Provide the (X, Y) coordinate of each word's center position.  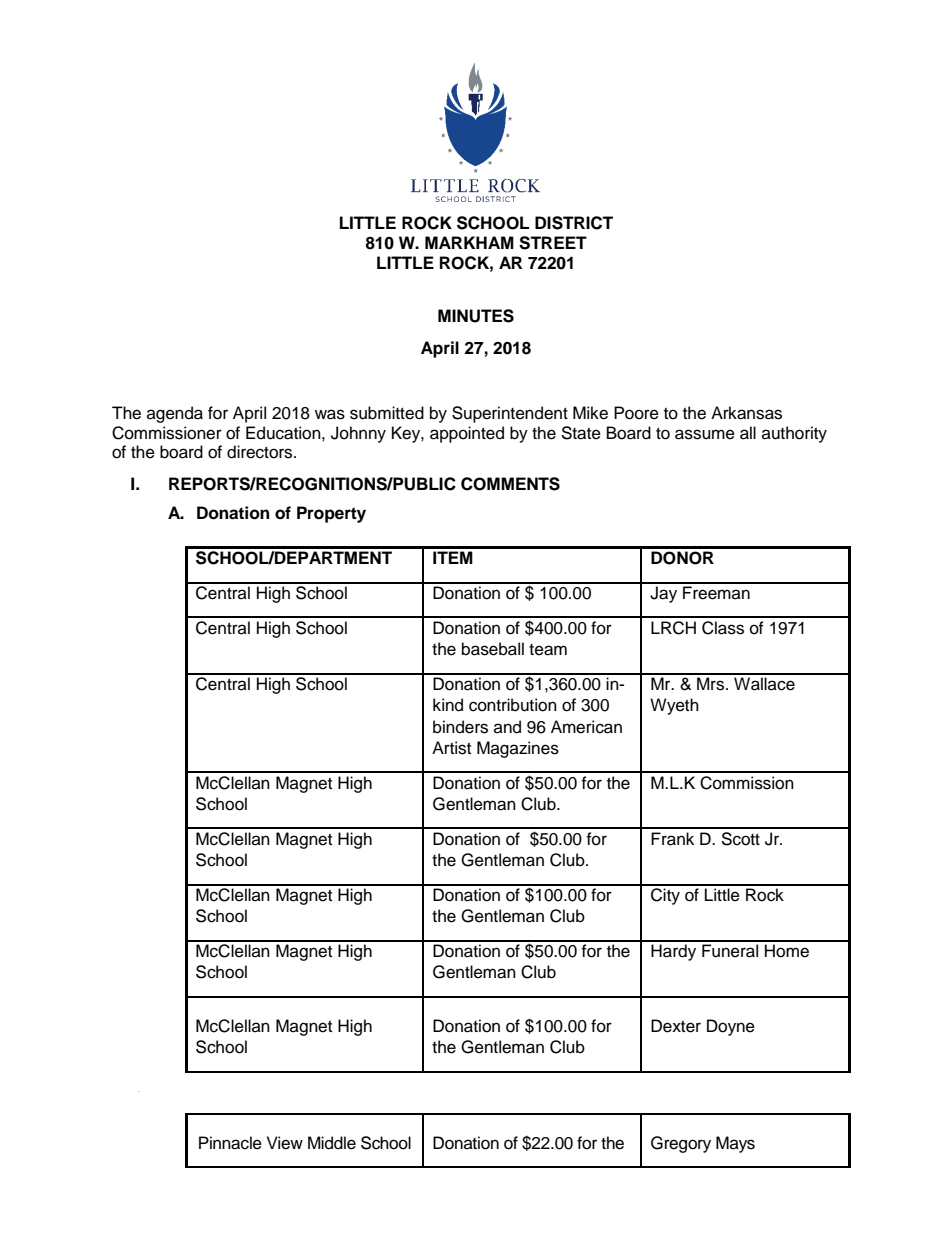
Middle (332, 1143)
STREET (553, 243)
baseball (493, 649)
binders (460, 727)
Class (723, 628)
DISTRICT (574, 223)
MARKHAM (469, 242)
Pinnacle (230, 1143)
